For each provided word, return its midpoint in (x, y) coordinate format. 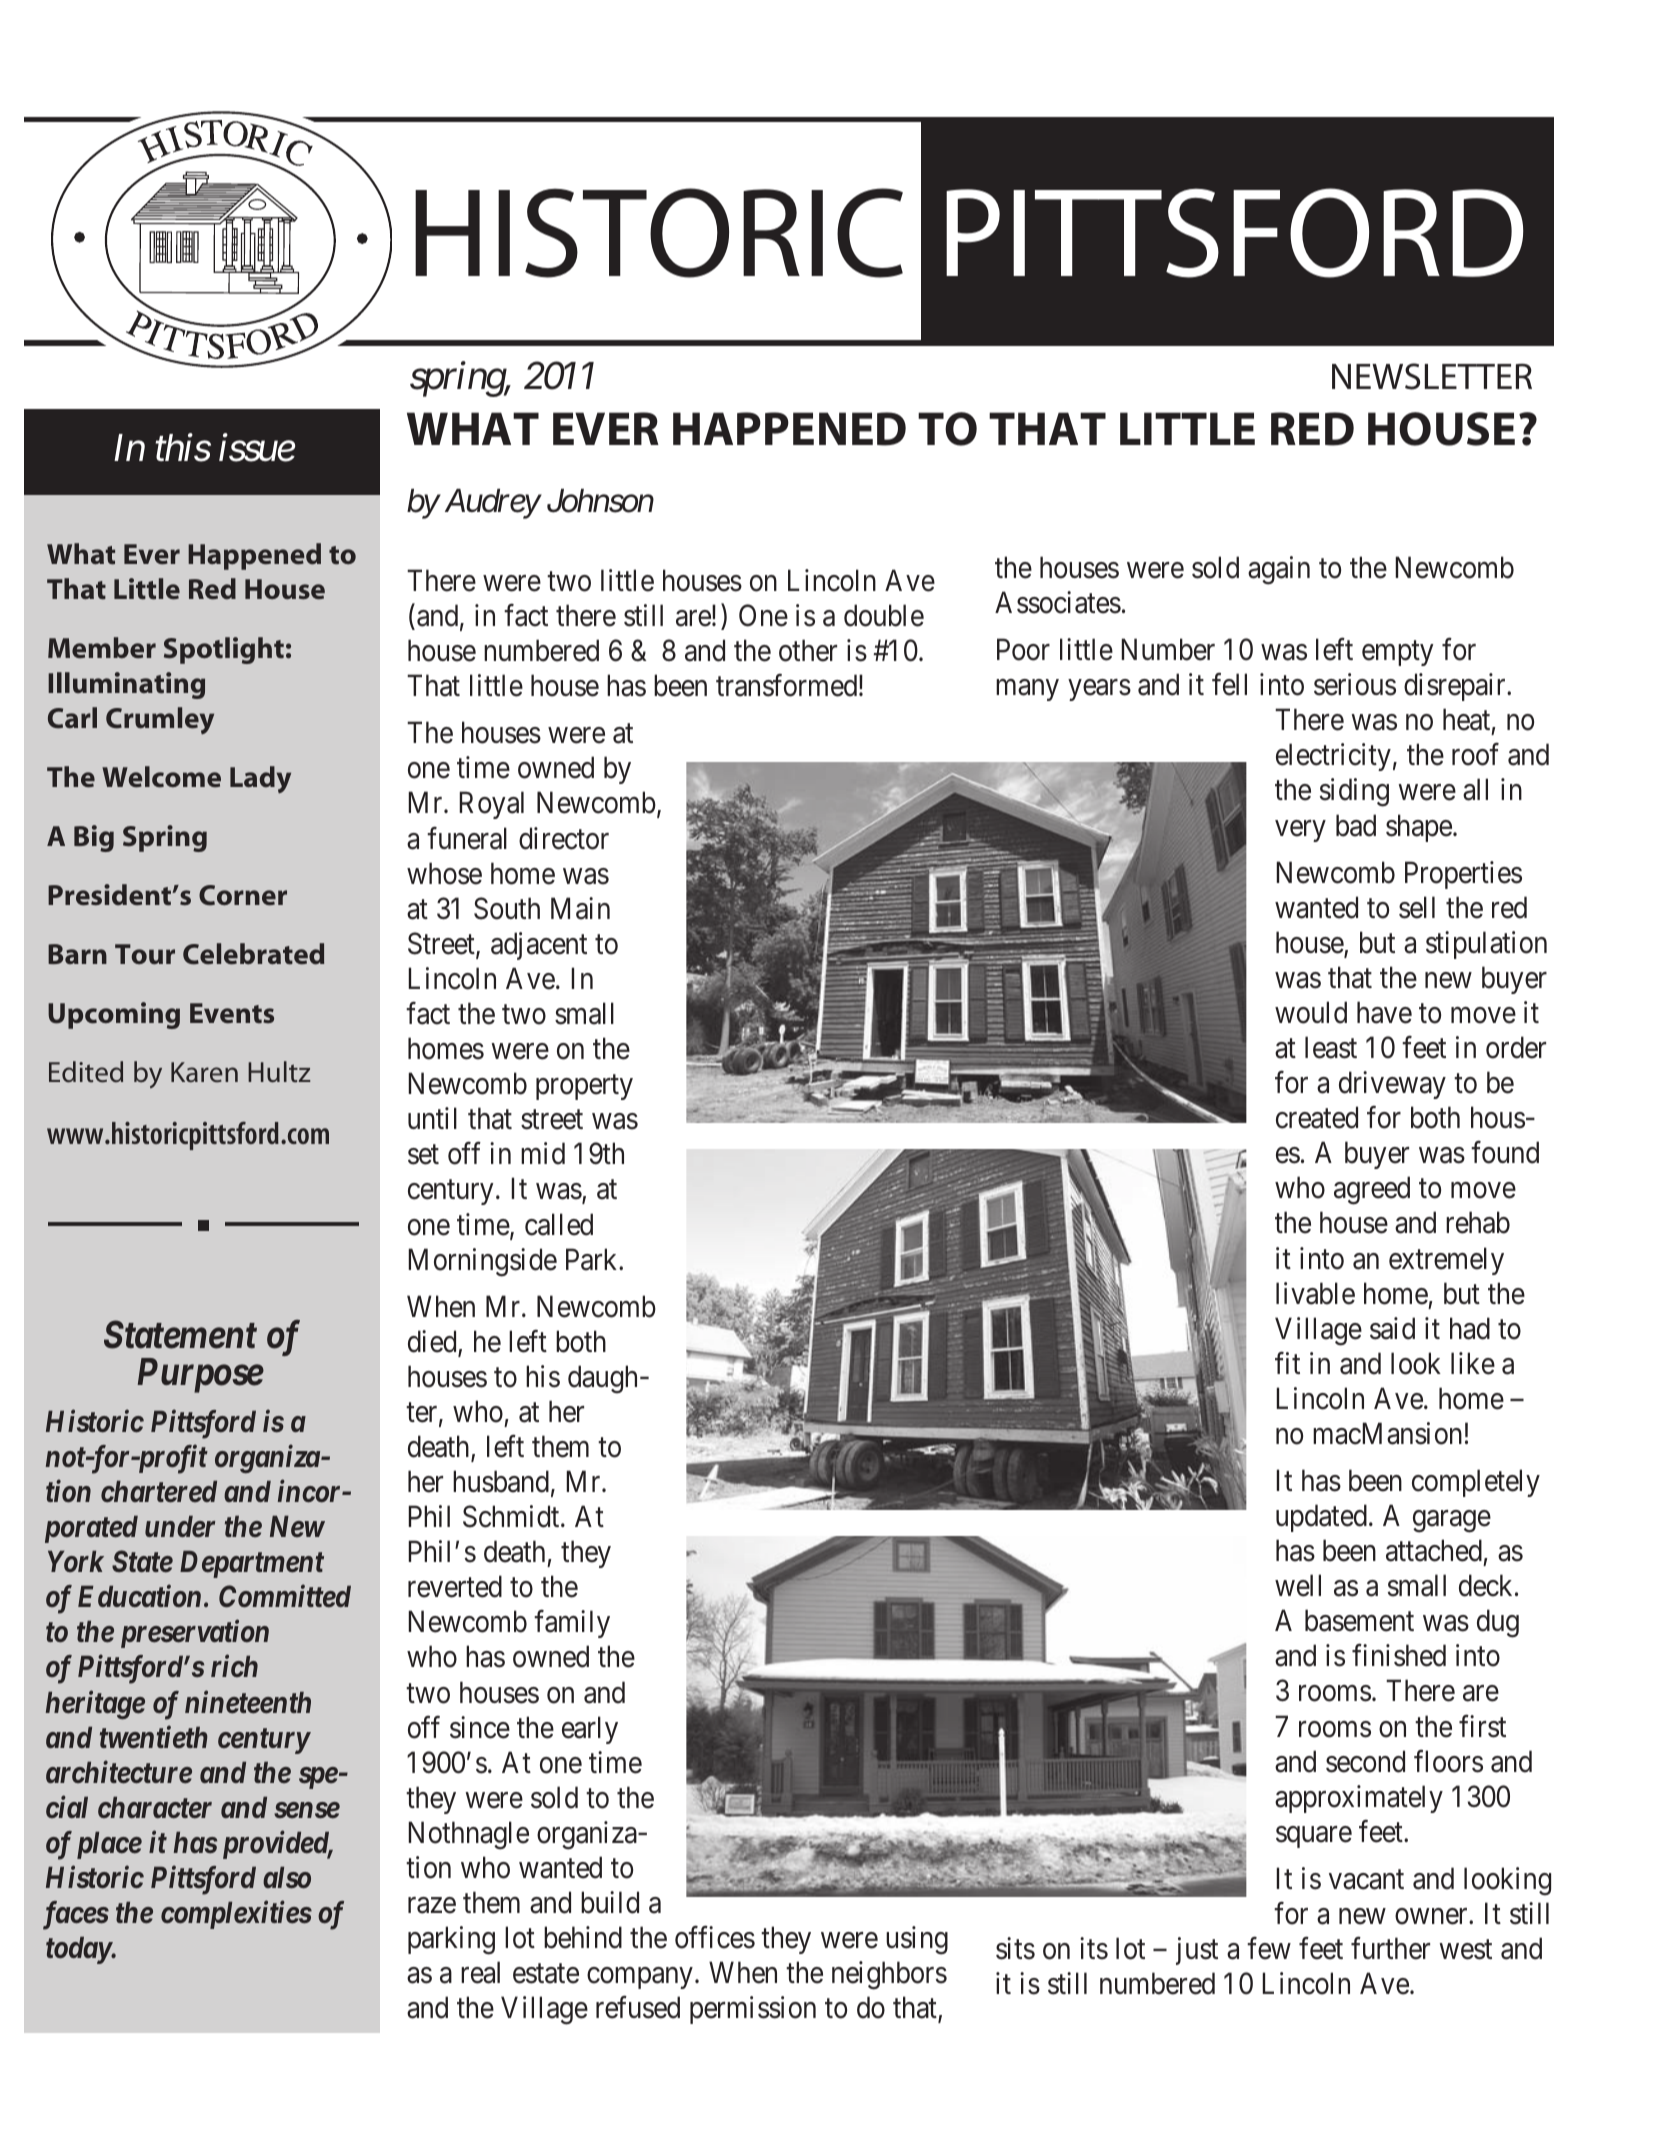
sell (1417, 907)
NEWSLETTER (1432, 376)
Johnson (600, 501)
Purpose (200, 1375)
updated (1321, 1518)
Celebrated (253, 954)
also (287, 1878)
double (884, 615)
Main (580, 908)
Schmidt (512, 1516)
